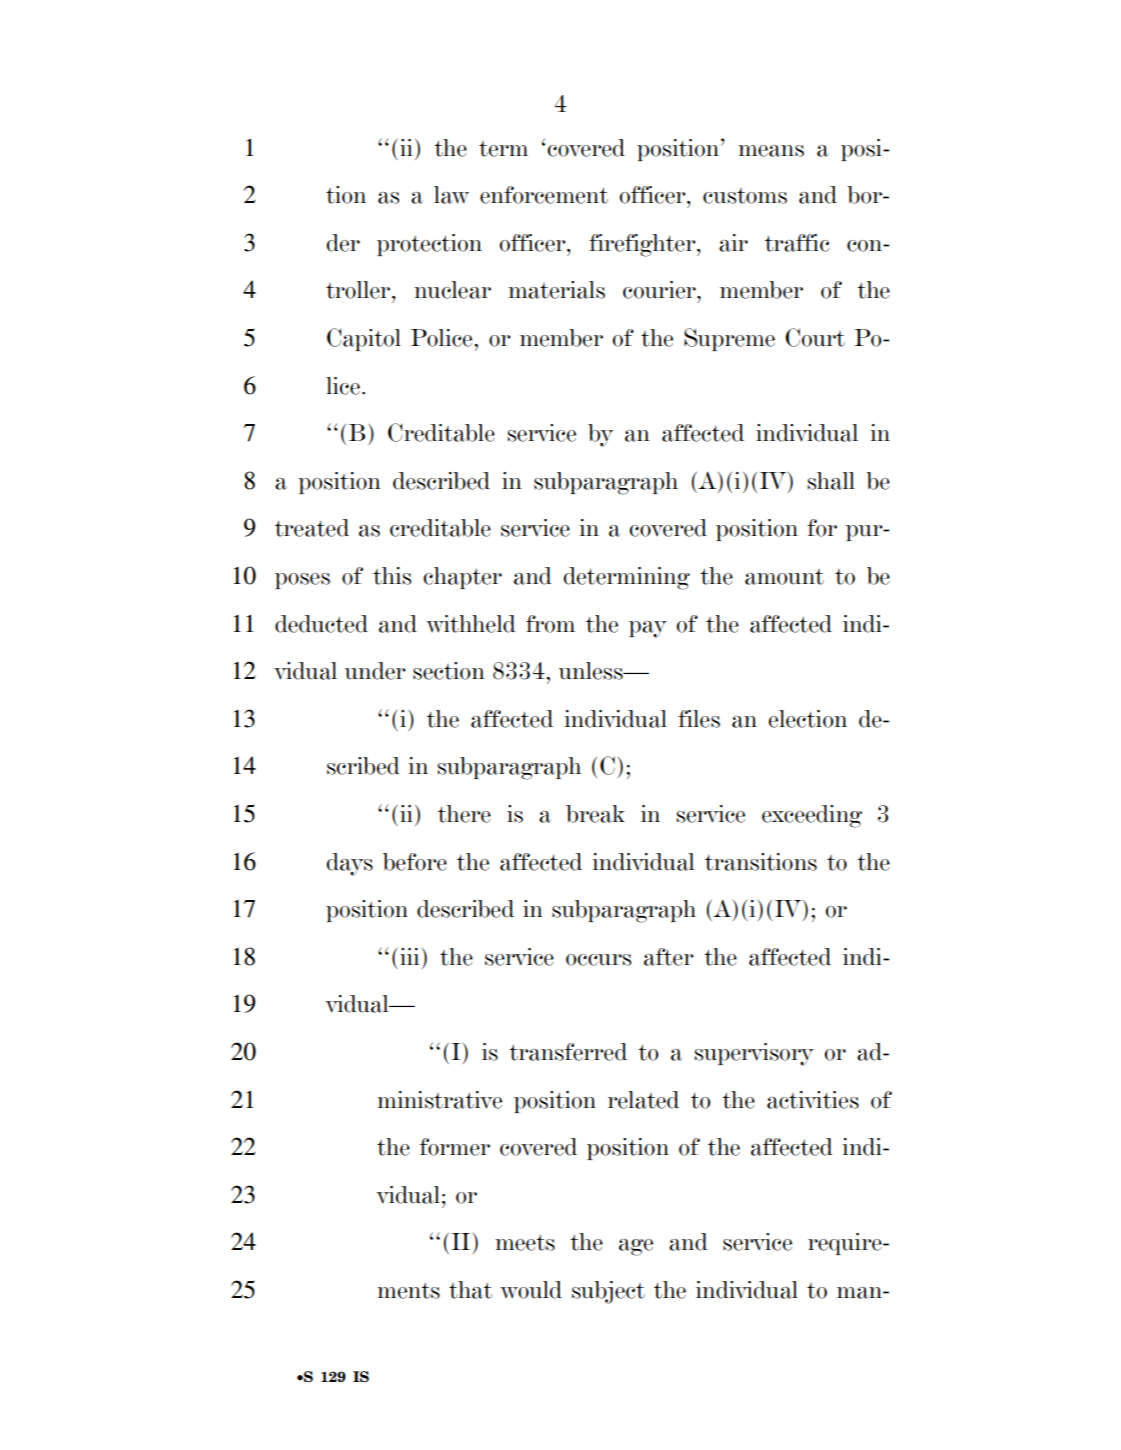 The width and height of the document is (1121, 1450). What do you see at coordinates (636, 1247) in the document?
I see `age` at bounding box center [636, 1247].
